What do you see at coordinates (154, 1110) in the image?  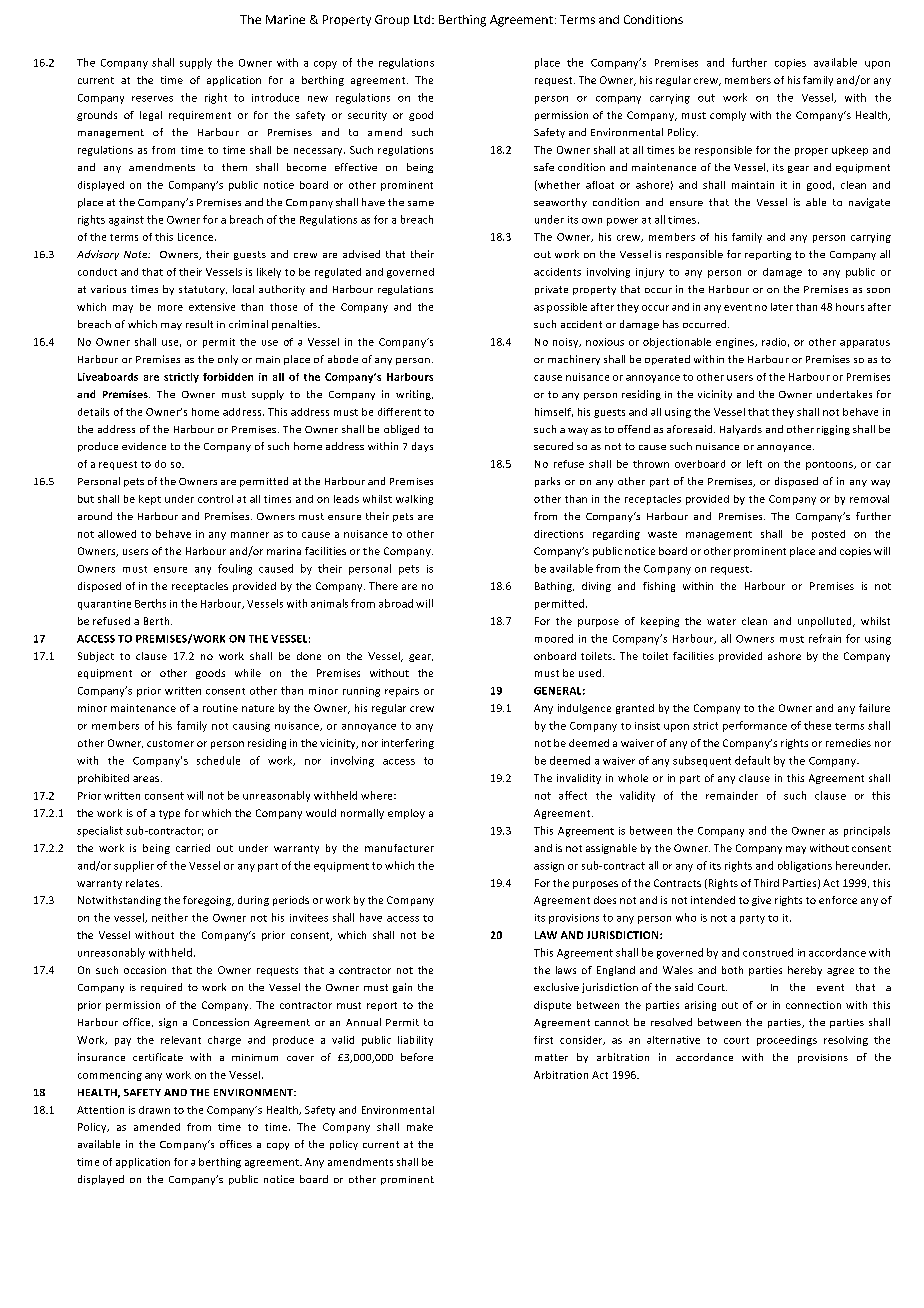 I see `drawn` at bounding box center [154, 1110].
